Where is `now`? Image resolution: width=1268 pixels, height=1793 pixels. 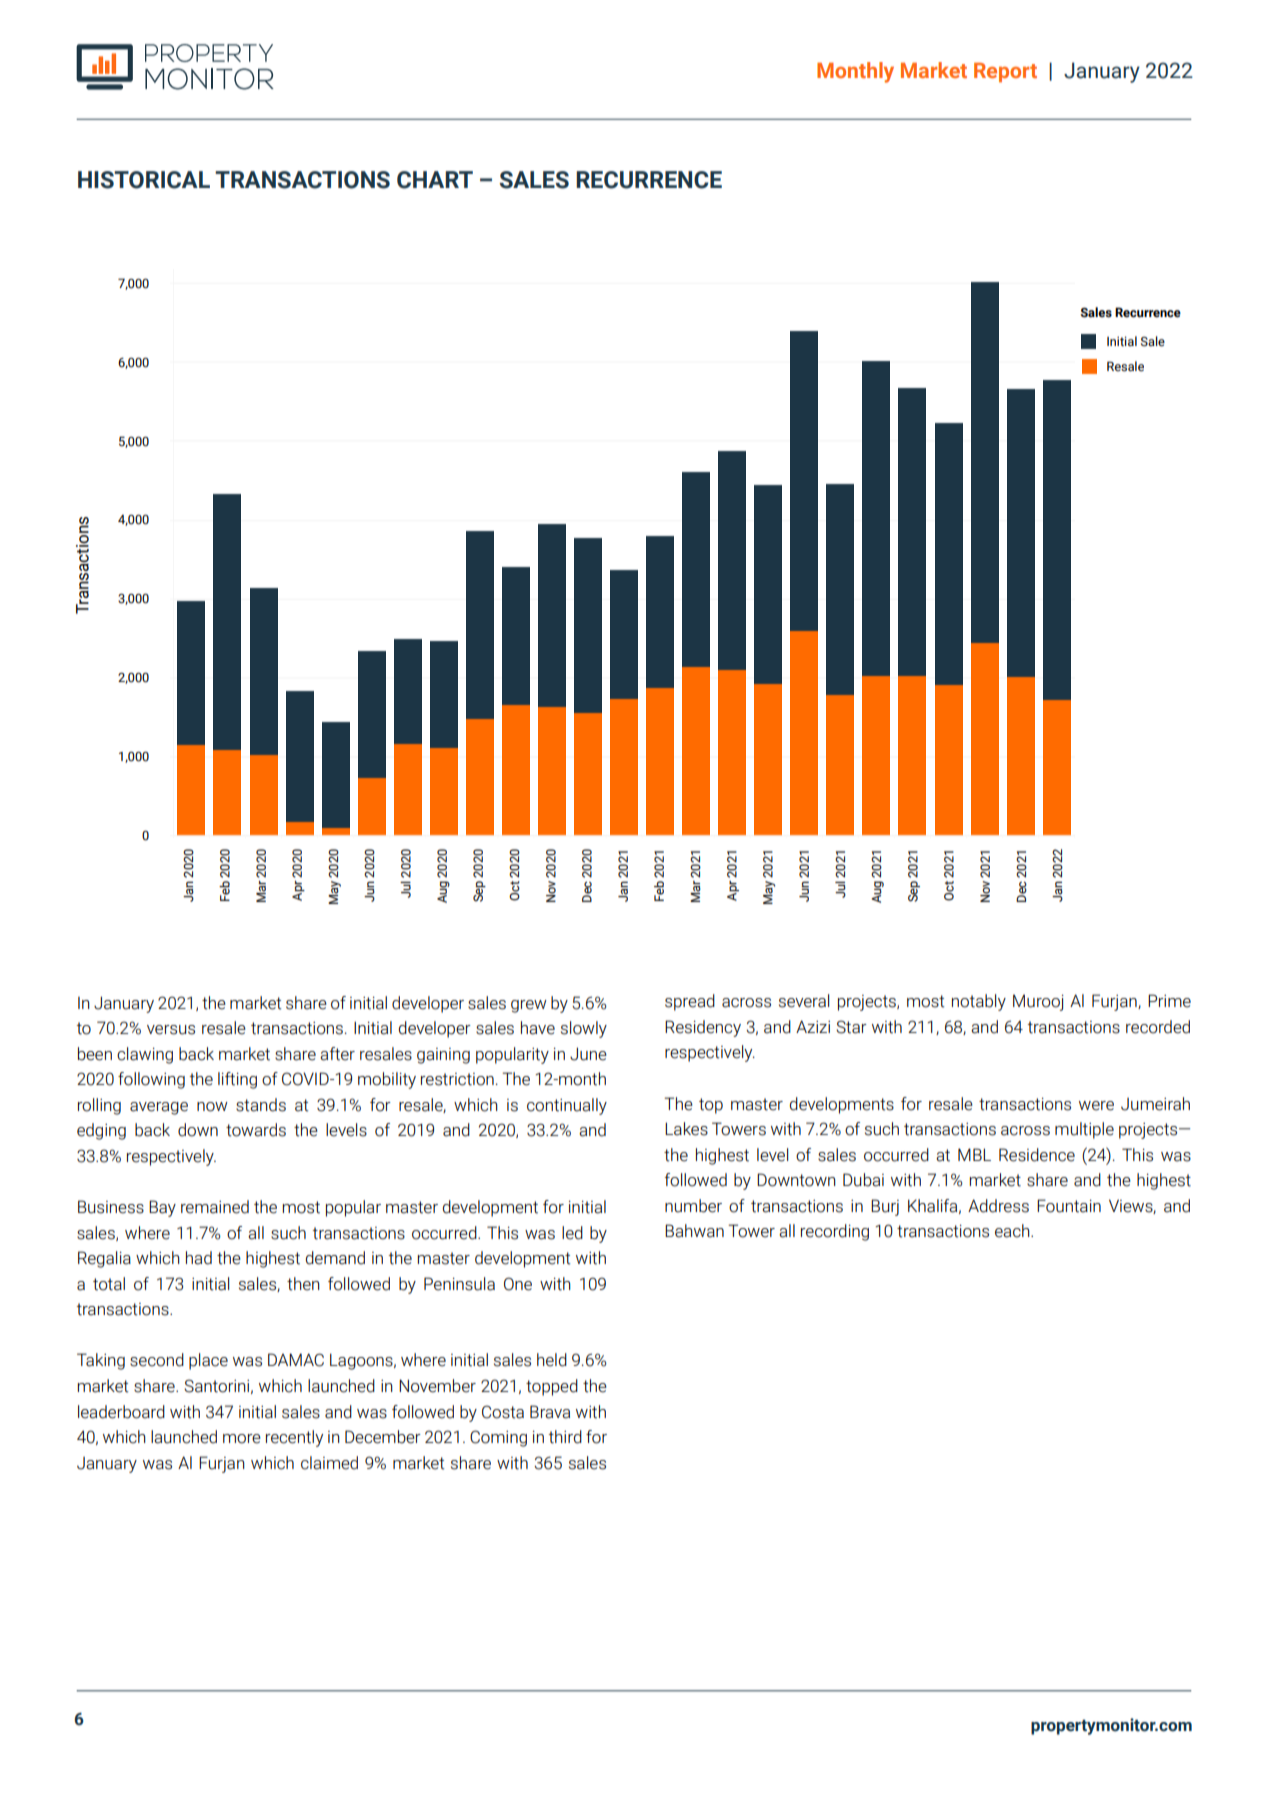 now is located at coordinates (212, 1107).
